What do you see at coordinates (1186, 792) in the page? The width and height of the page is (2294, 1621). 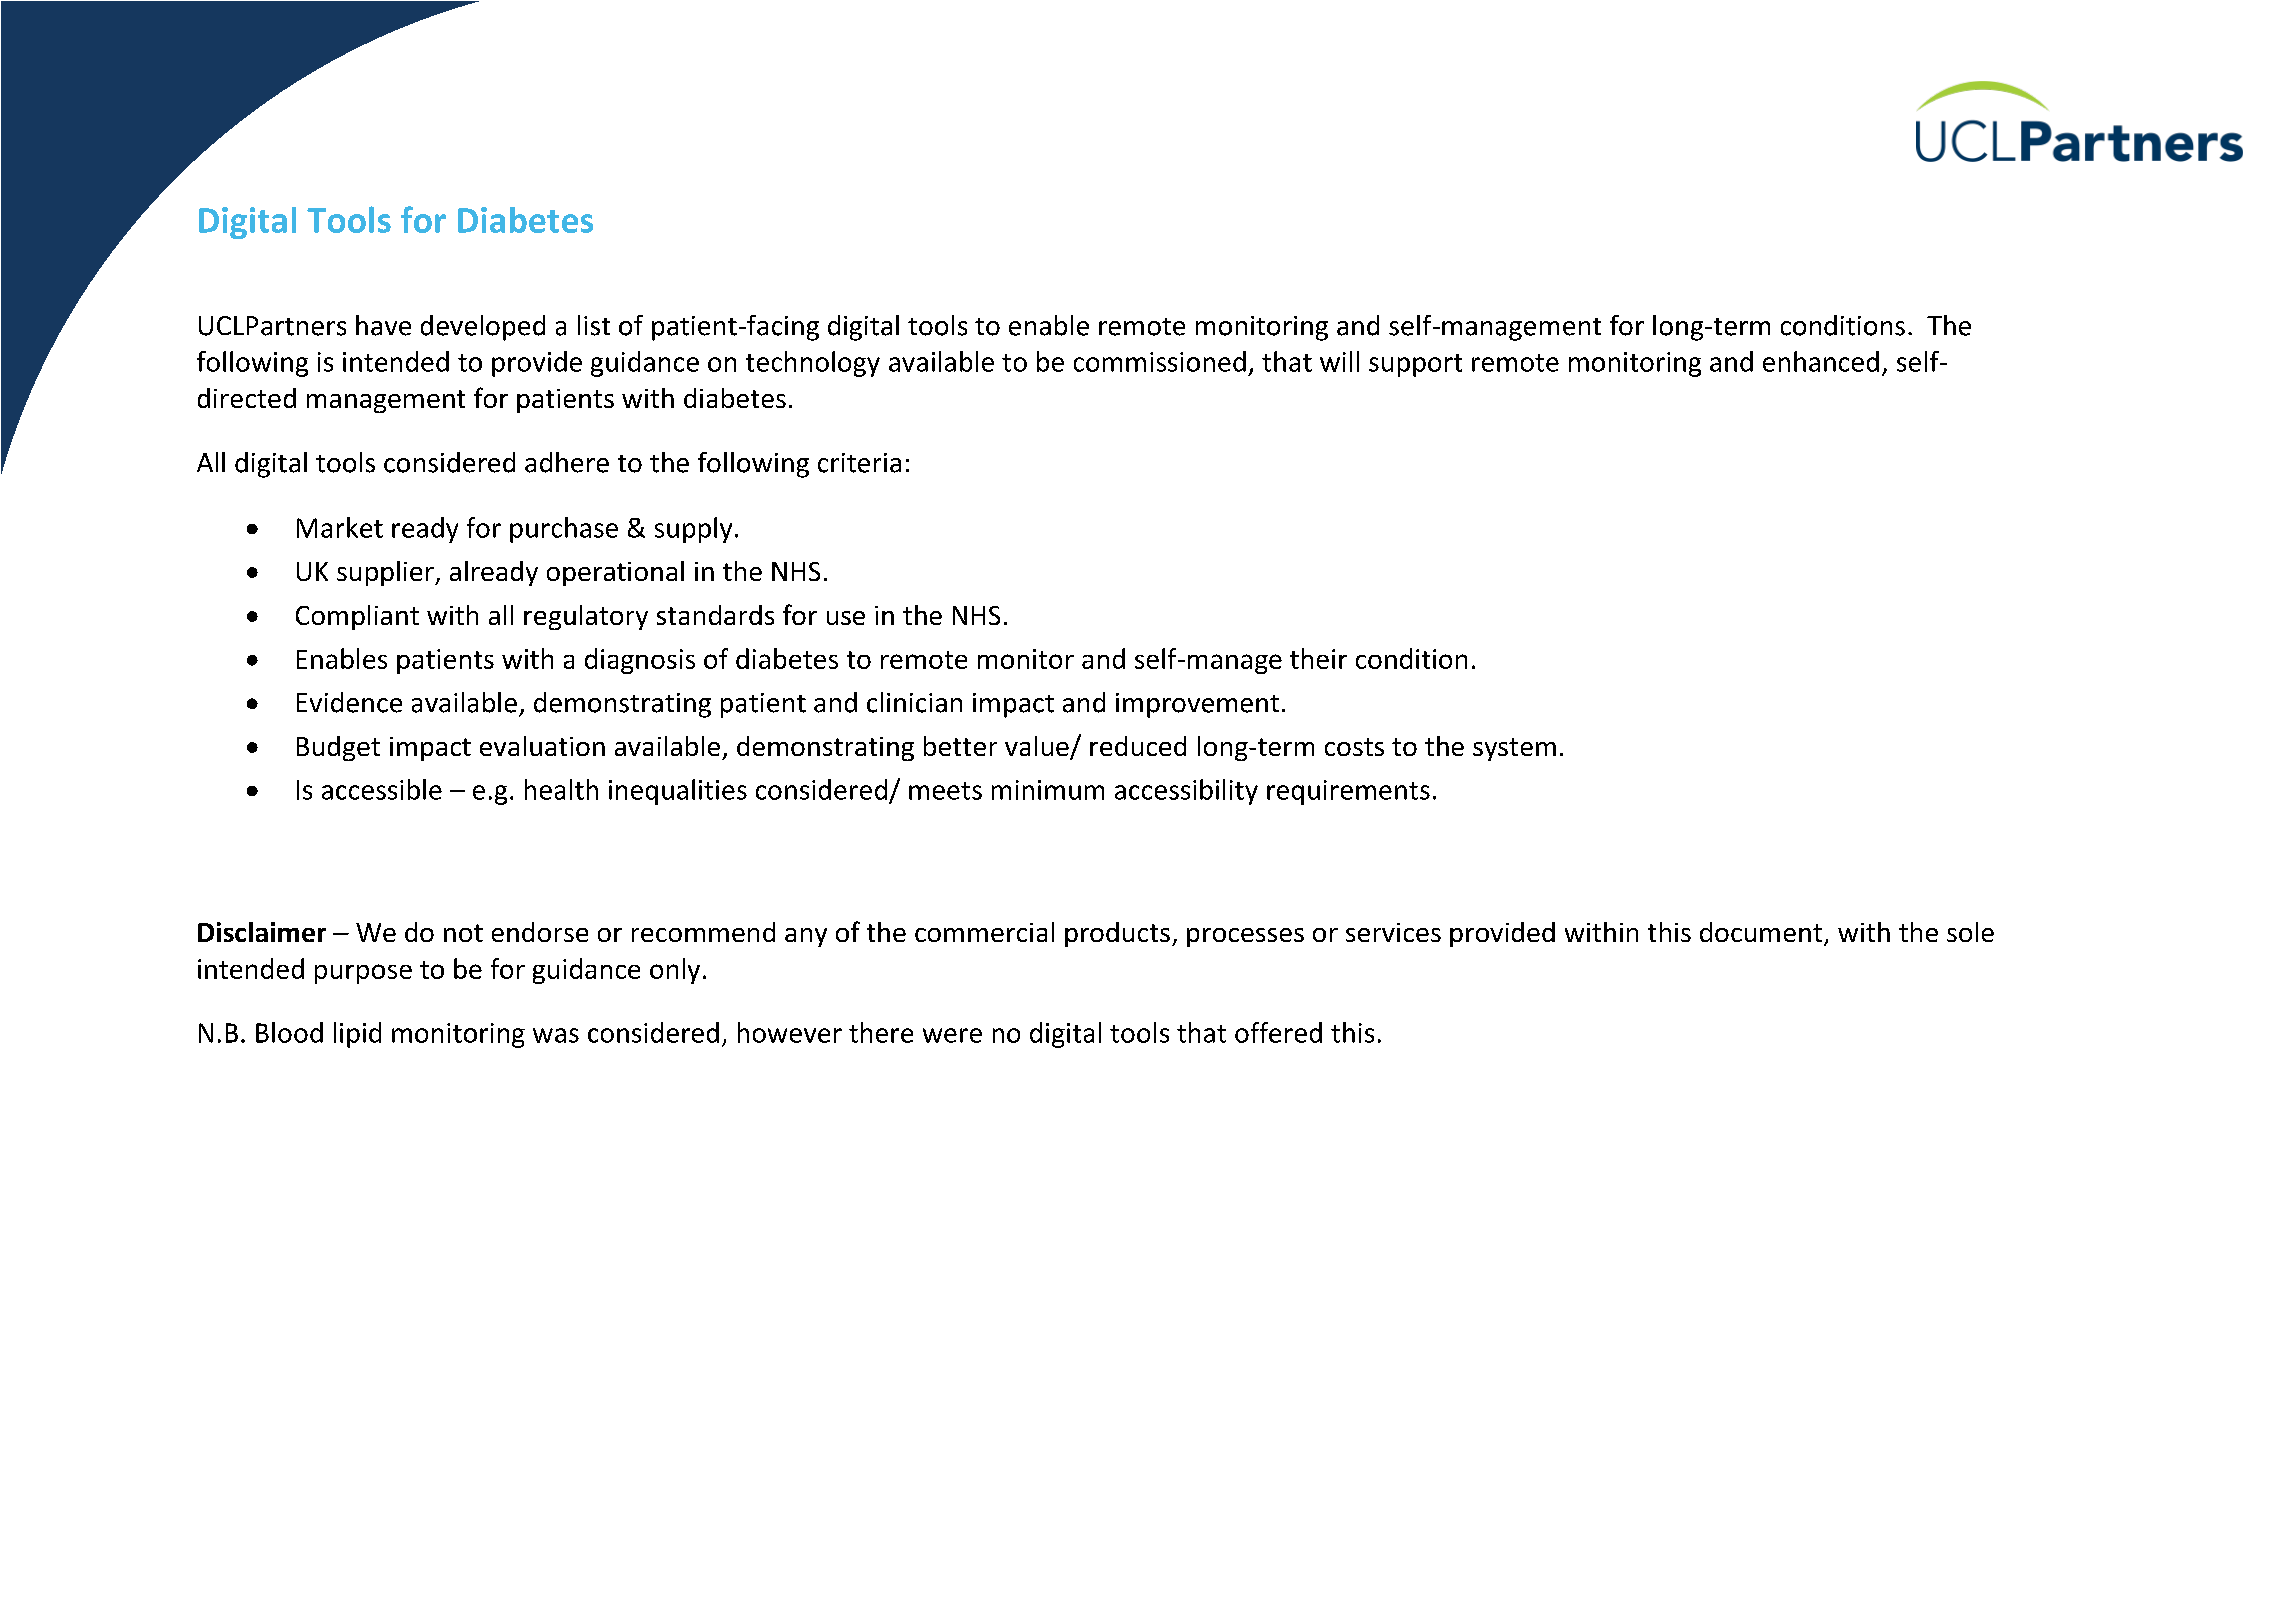 I see `accessibility` at bounding box center [1186, 792].
